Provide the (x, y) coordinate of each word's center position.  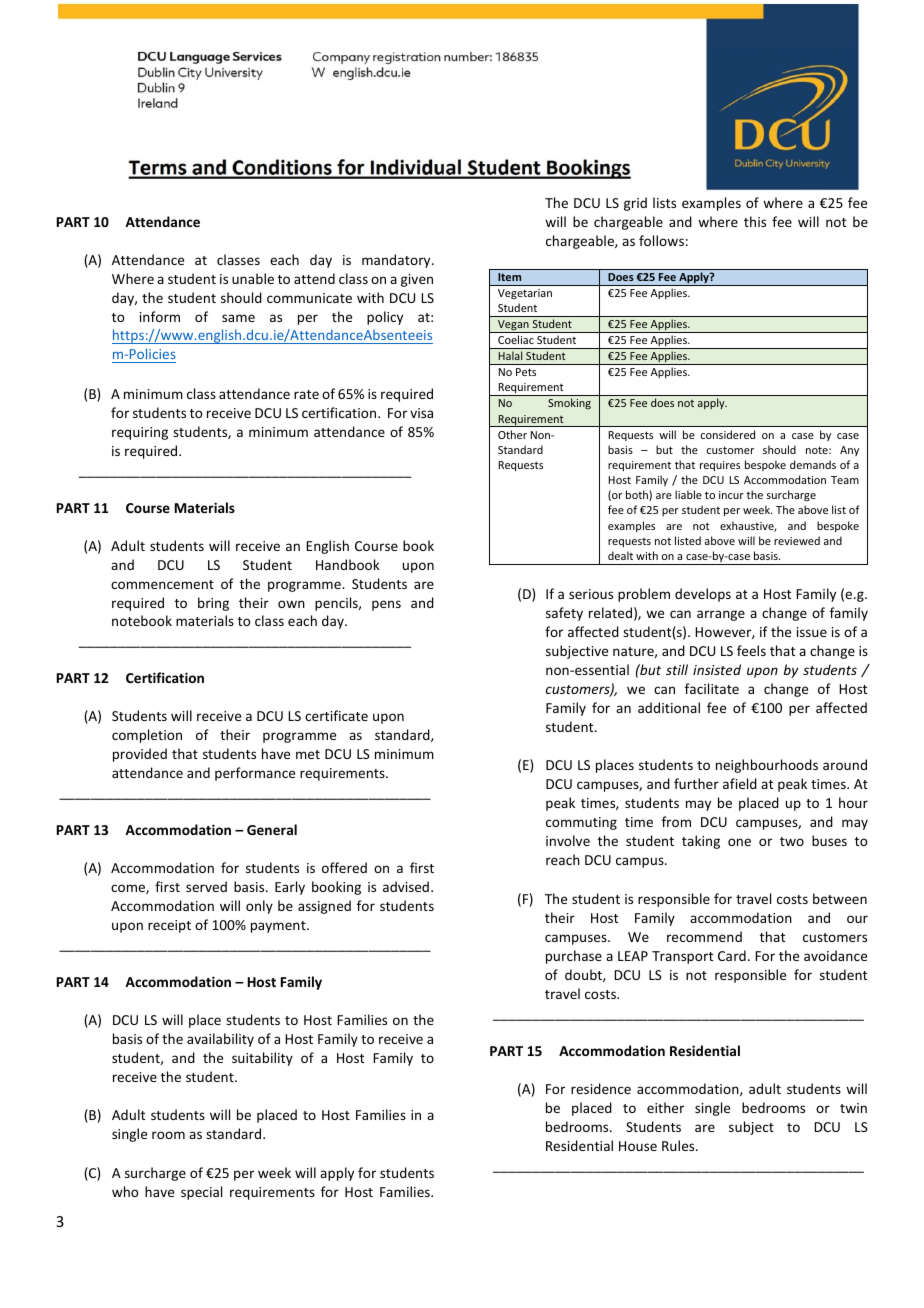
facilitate (712, 688)
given (417, 280)
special (201, 1193)
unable (253, 278)
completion (147, 736)
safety (564, 614)
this (755, 221)
